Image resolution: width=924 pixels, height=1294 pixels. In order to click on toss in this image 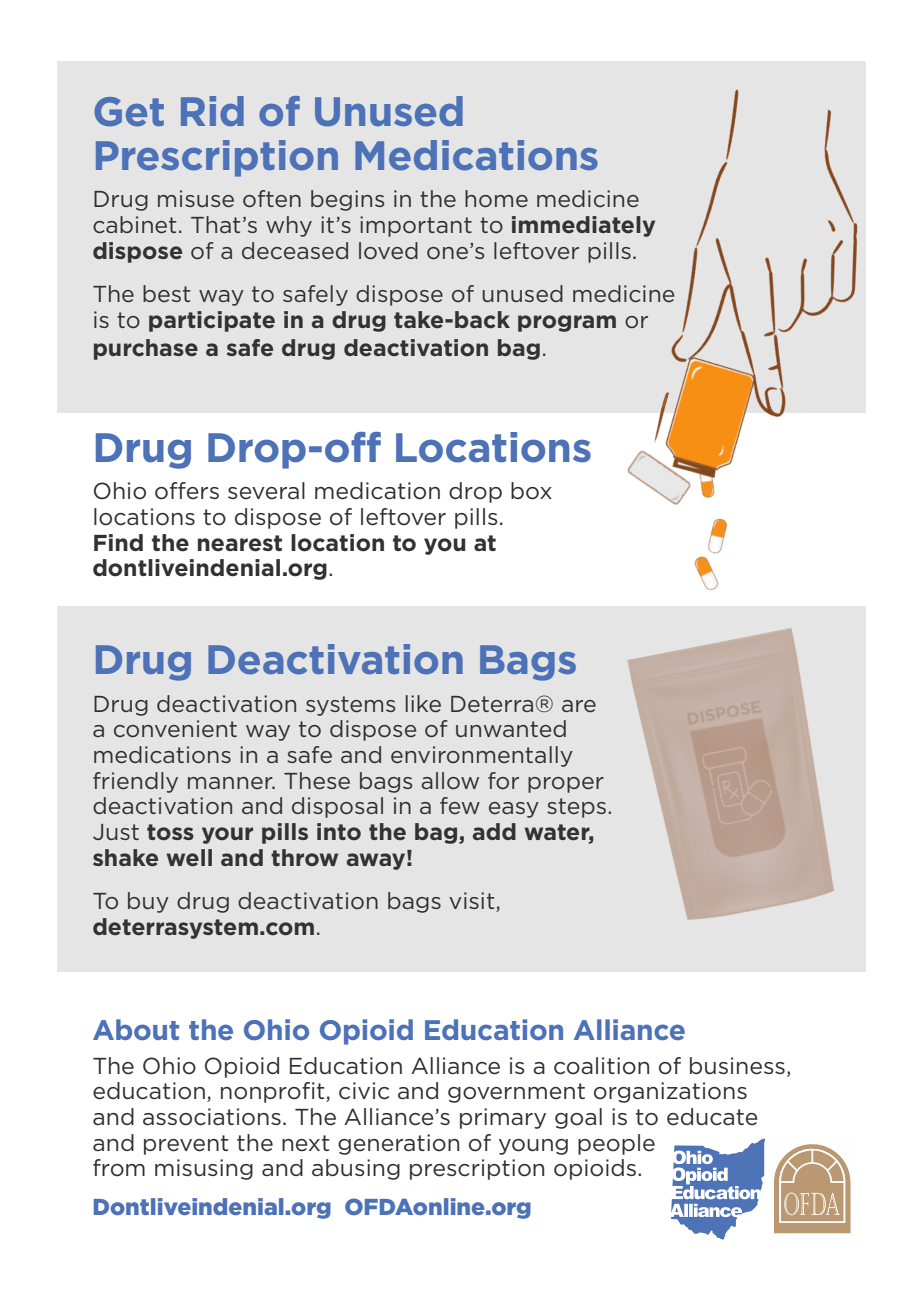, I will do `click(170, 832)`.
